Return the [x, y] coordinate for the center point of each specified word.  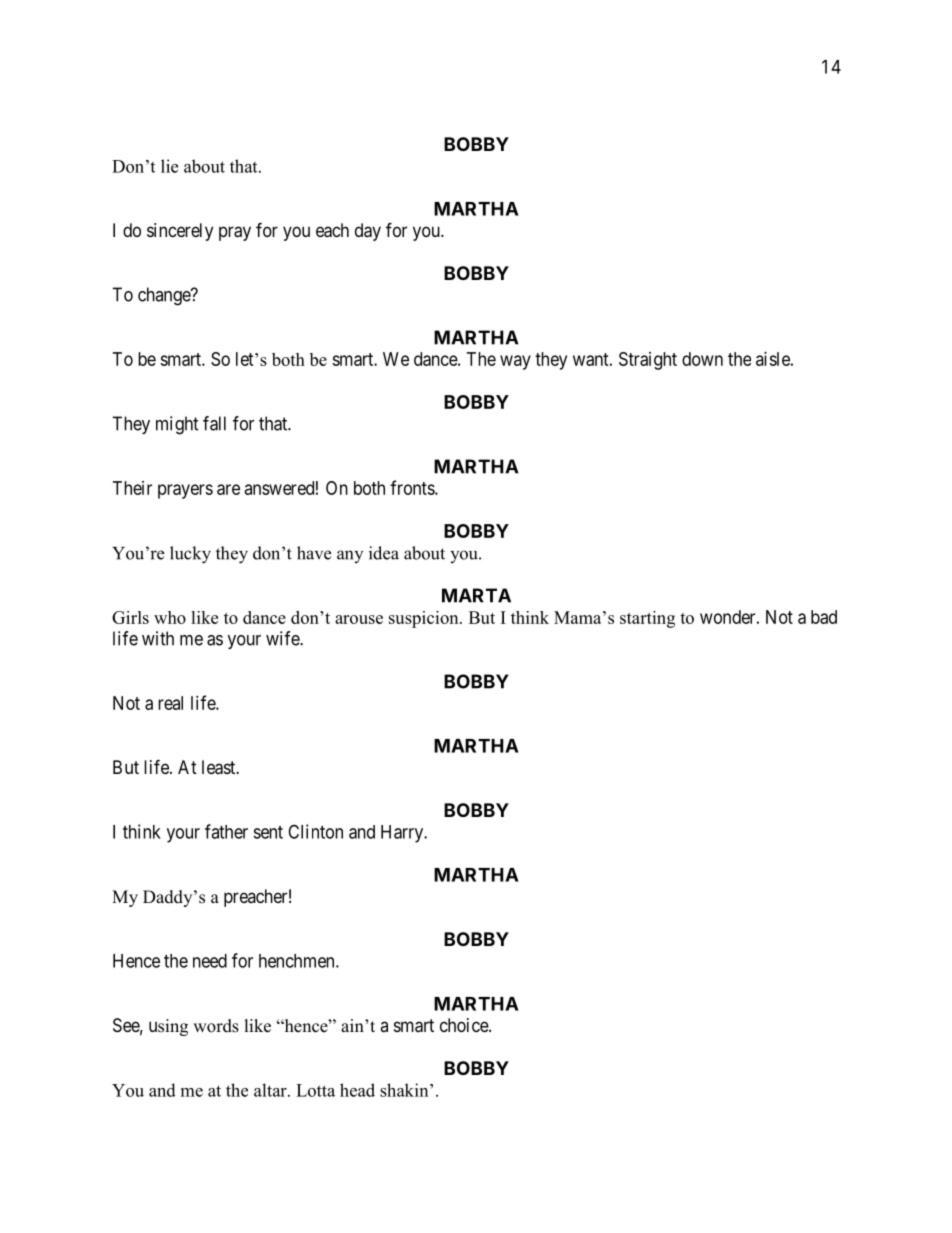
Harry [403, 834]
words [216, 1026]
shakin [405, 1090]
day [368, 232]
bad [824, 617]
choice [465, 1025]
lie [169, 166]
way [515, 362]
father [226, 831]
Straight [648, 361]
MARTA [476, 595]
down [702, 359]
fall [214, 423]
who [170, 617]
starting [647, 619]
